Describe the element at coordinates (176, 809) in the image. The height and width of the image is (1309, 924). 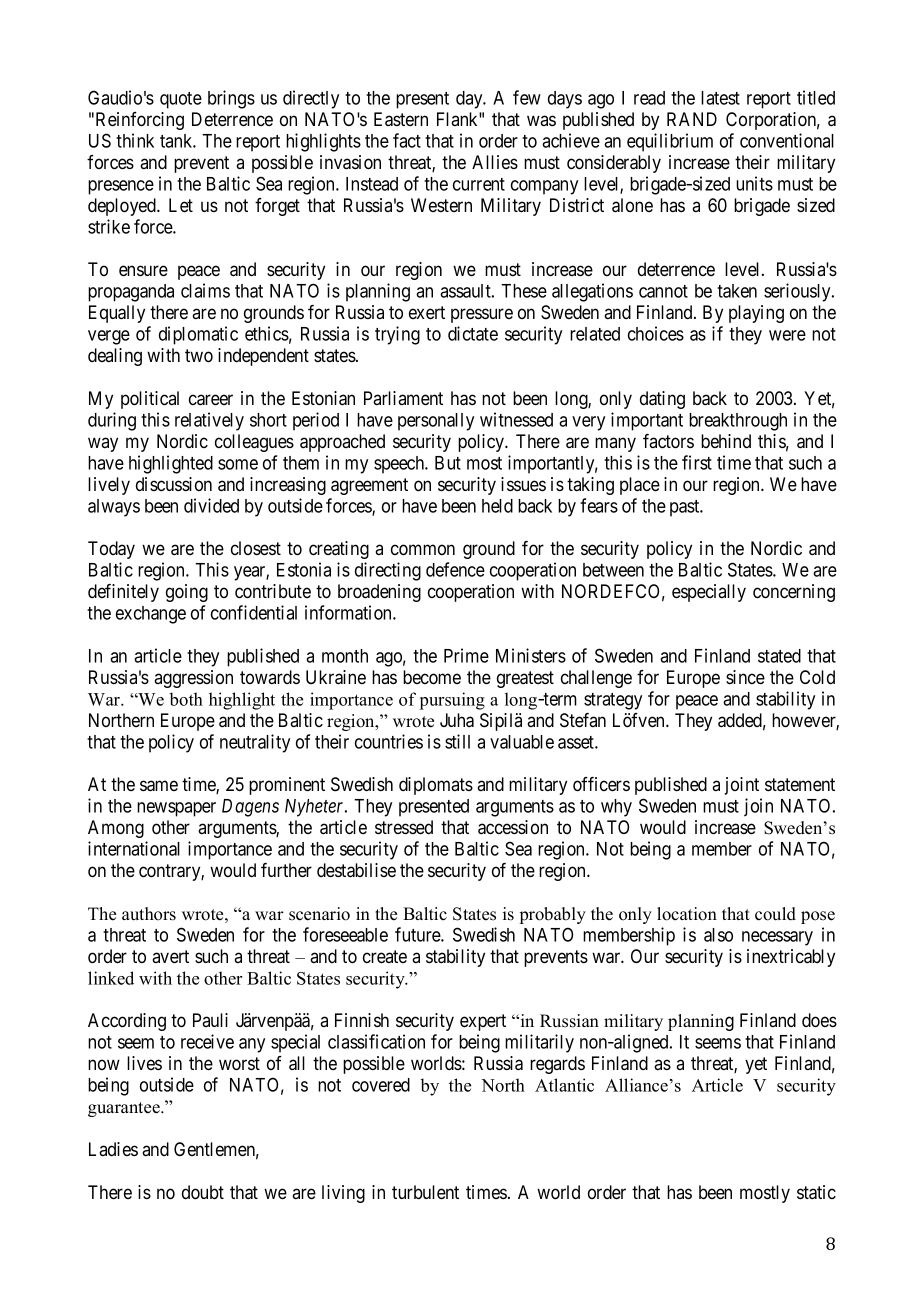
I see `newspaper` at that location.
